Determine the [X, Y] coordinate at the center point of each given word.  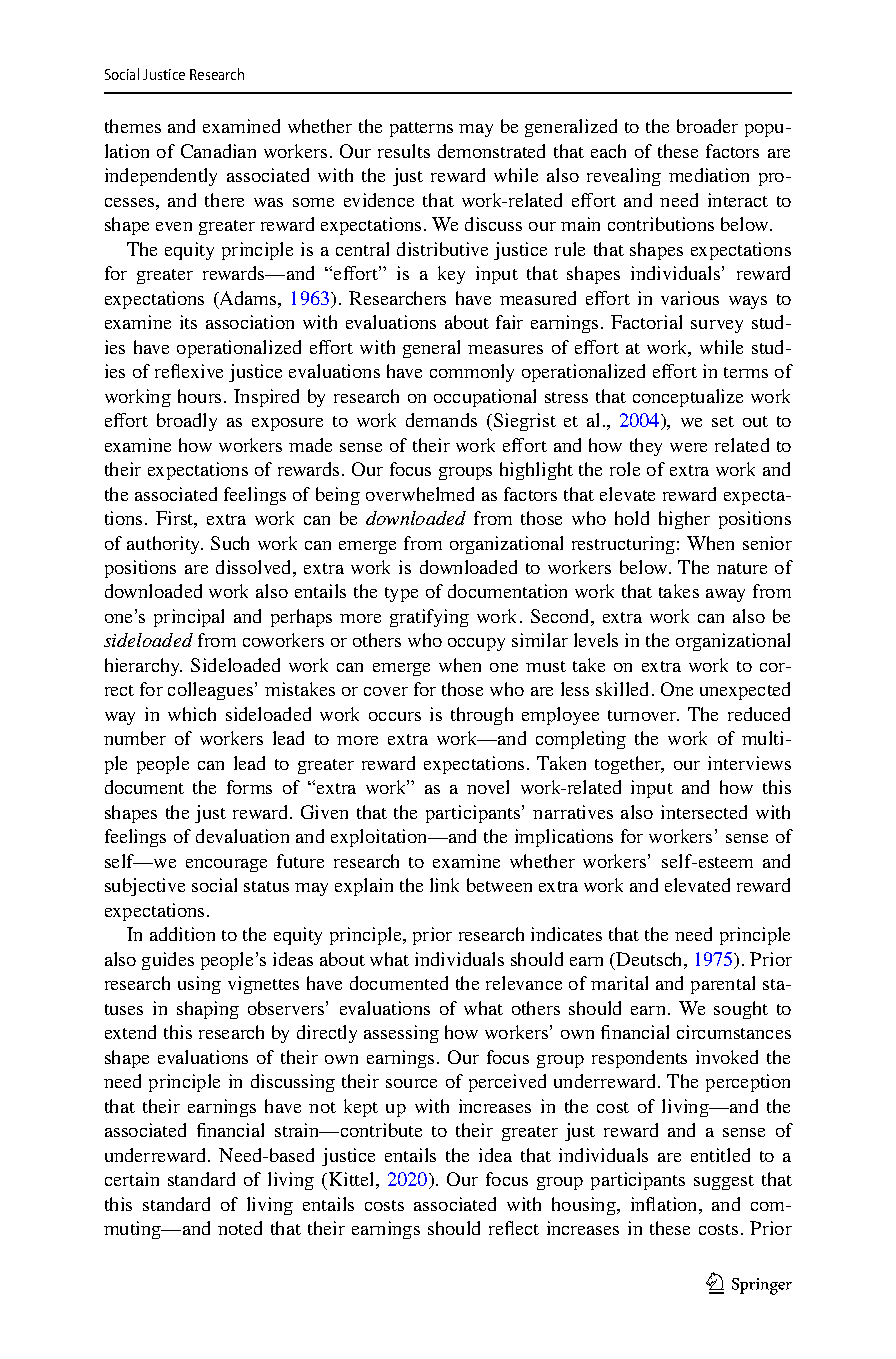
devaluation [242, 836]
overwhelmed [420, 494]
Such [230, 543]
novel [488, 787]
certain [132, 1179]
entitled [720, 1155]
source [411, 1083]
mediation [709, 175]
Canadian [218, 151]
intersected [704, 812]
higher [684, 520]
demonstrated [491, 151]
